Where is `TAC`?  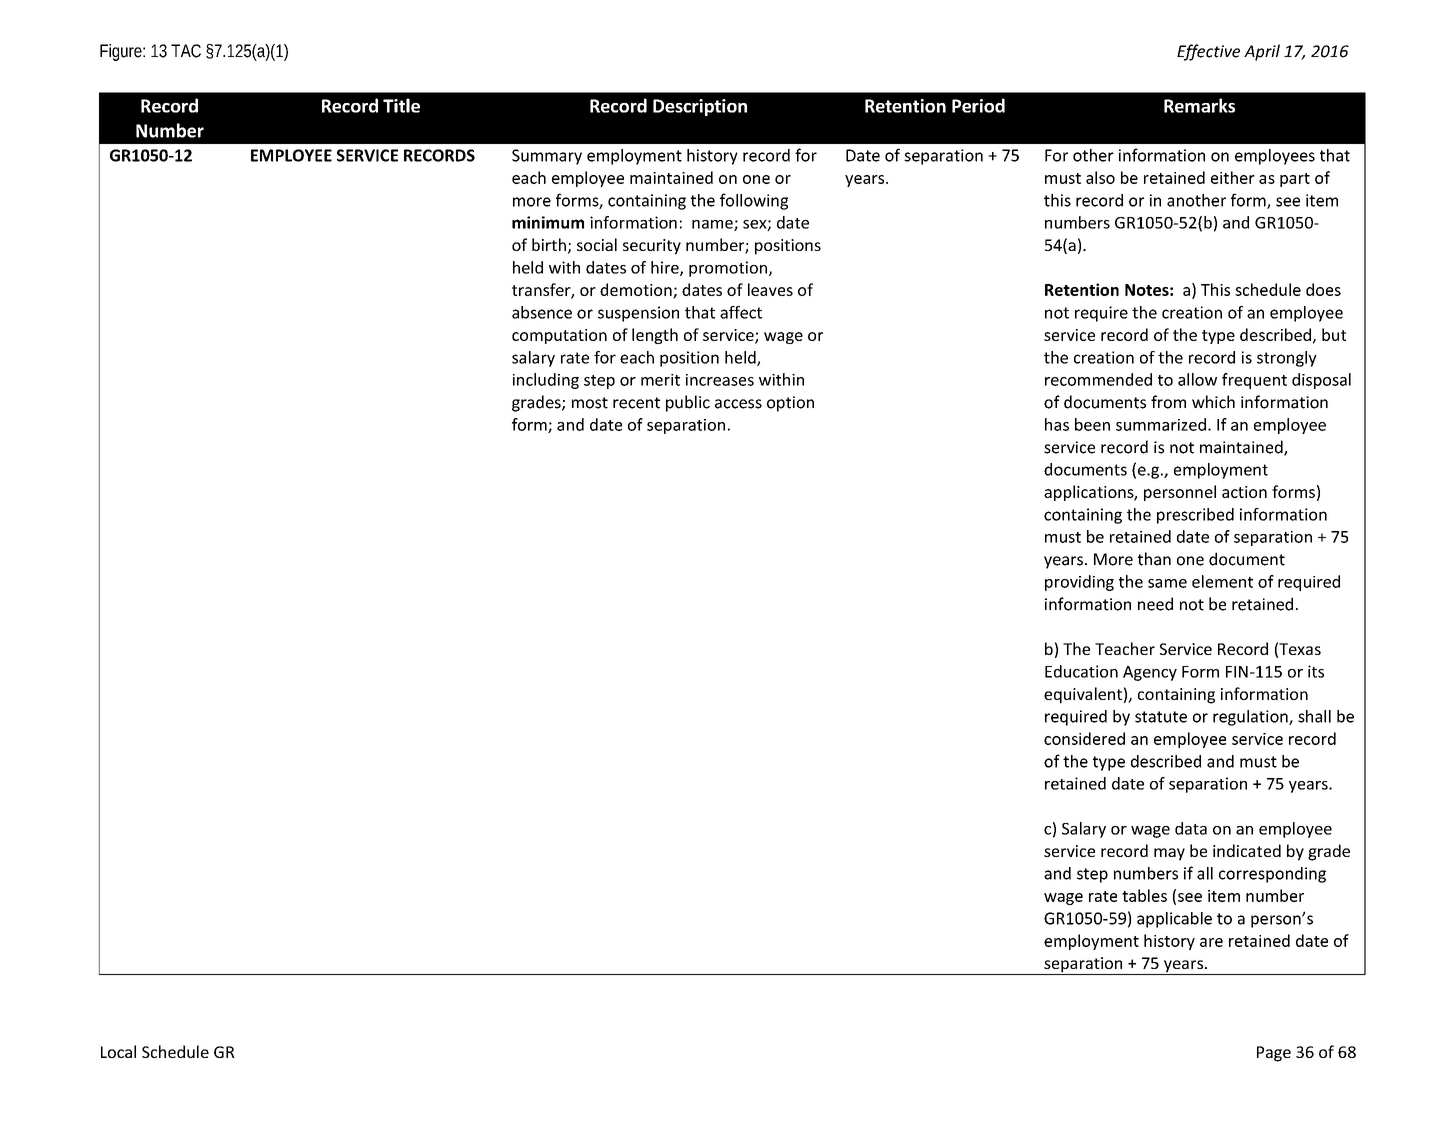 TAC is located at coordinates (186, 51).
